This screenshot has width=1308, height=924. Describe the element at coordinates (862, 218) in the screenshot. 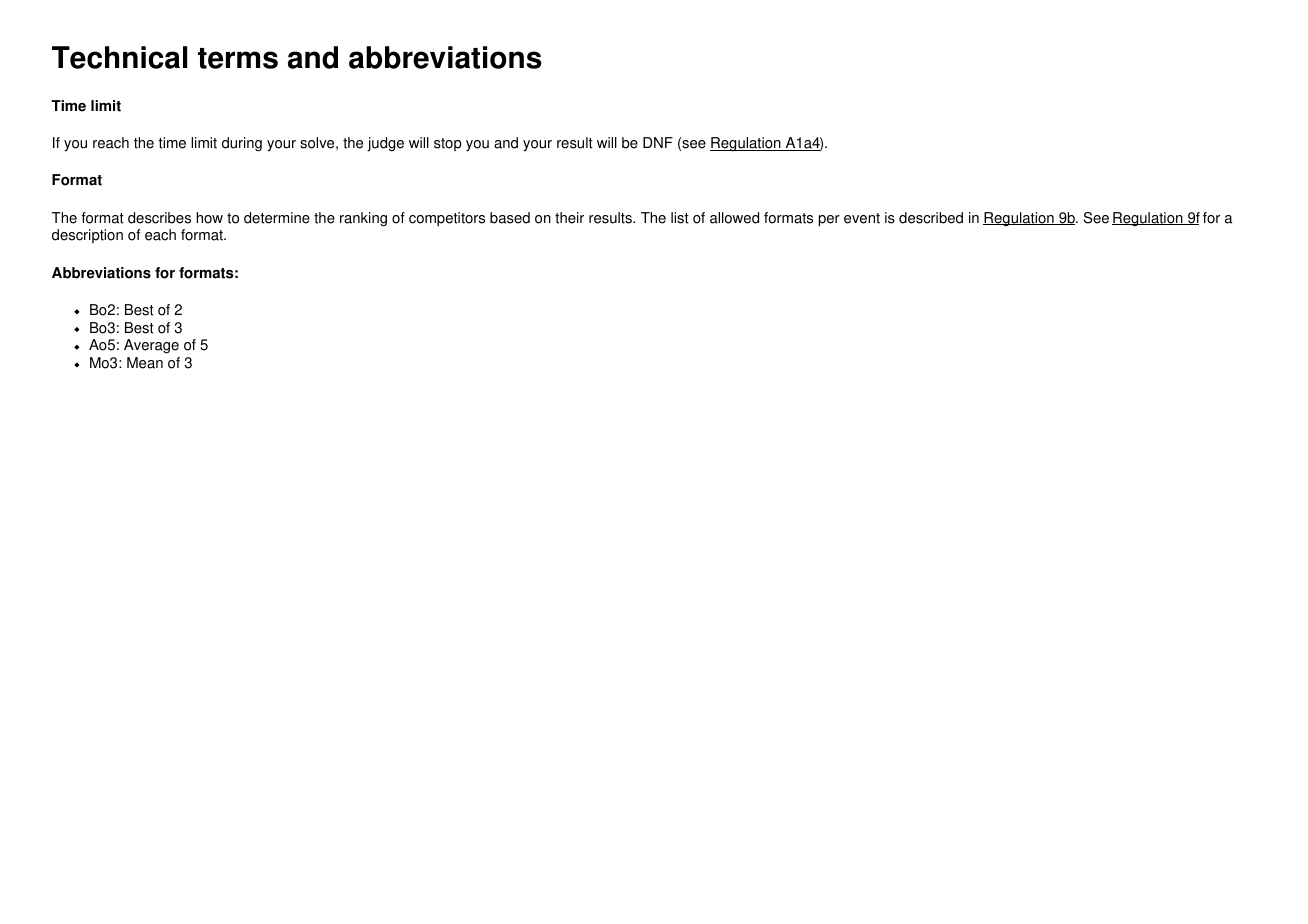

I see `event` at that location.
